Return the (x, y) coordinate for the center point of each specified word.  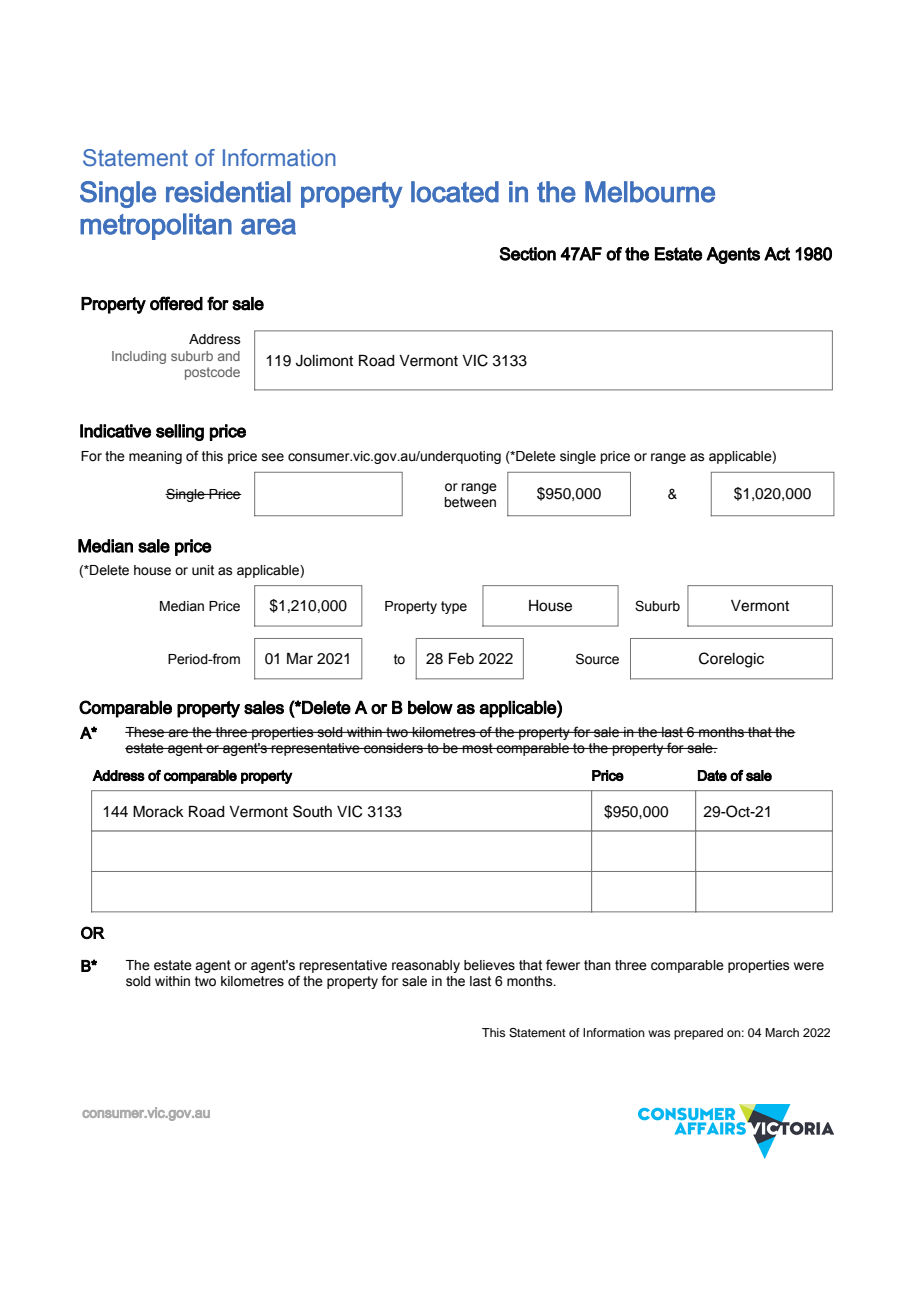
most (478, 748)
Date (712, 775)
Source (597, 659)
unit (203, 570)
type (454, 607)
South (312, 811)
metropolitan (156, 226)
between (470, 502)
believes (489, 965)
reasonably (426, 966)
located (455, 192)
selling (180, 432)
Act (777, 254)
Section (527, 254)
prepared (698, 1034)
